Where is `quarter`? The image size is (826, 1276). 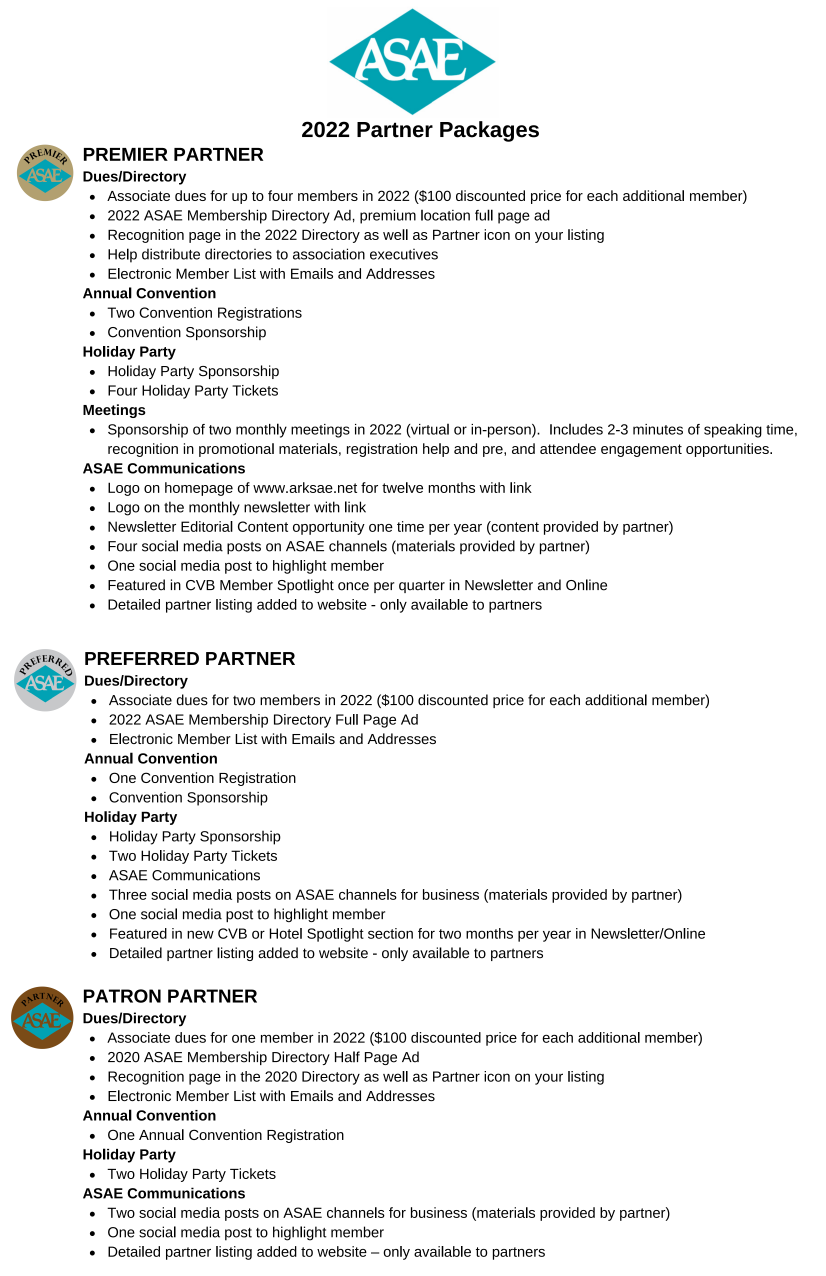 quarter is located at coordinates (422, 586).
